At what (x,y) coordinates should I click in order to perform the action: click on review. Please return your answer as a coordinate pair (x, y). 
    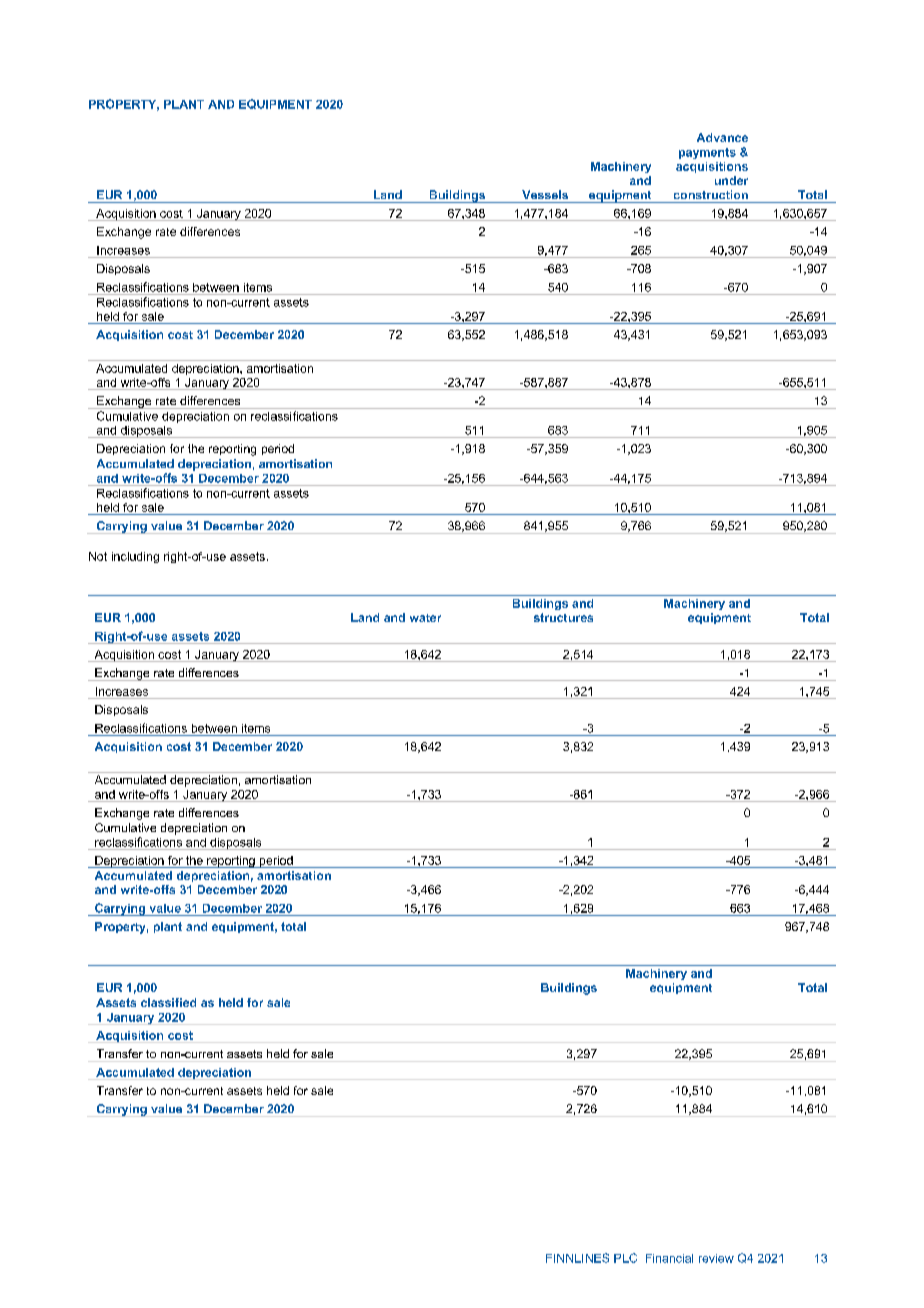
    Looking at the image, I should click on (716, 1258).
